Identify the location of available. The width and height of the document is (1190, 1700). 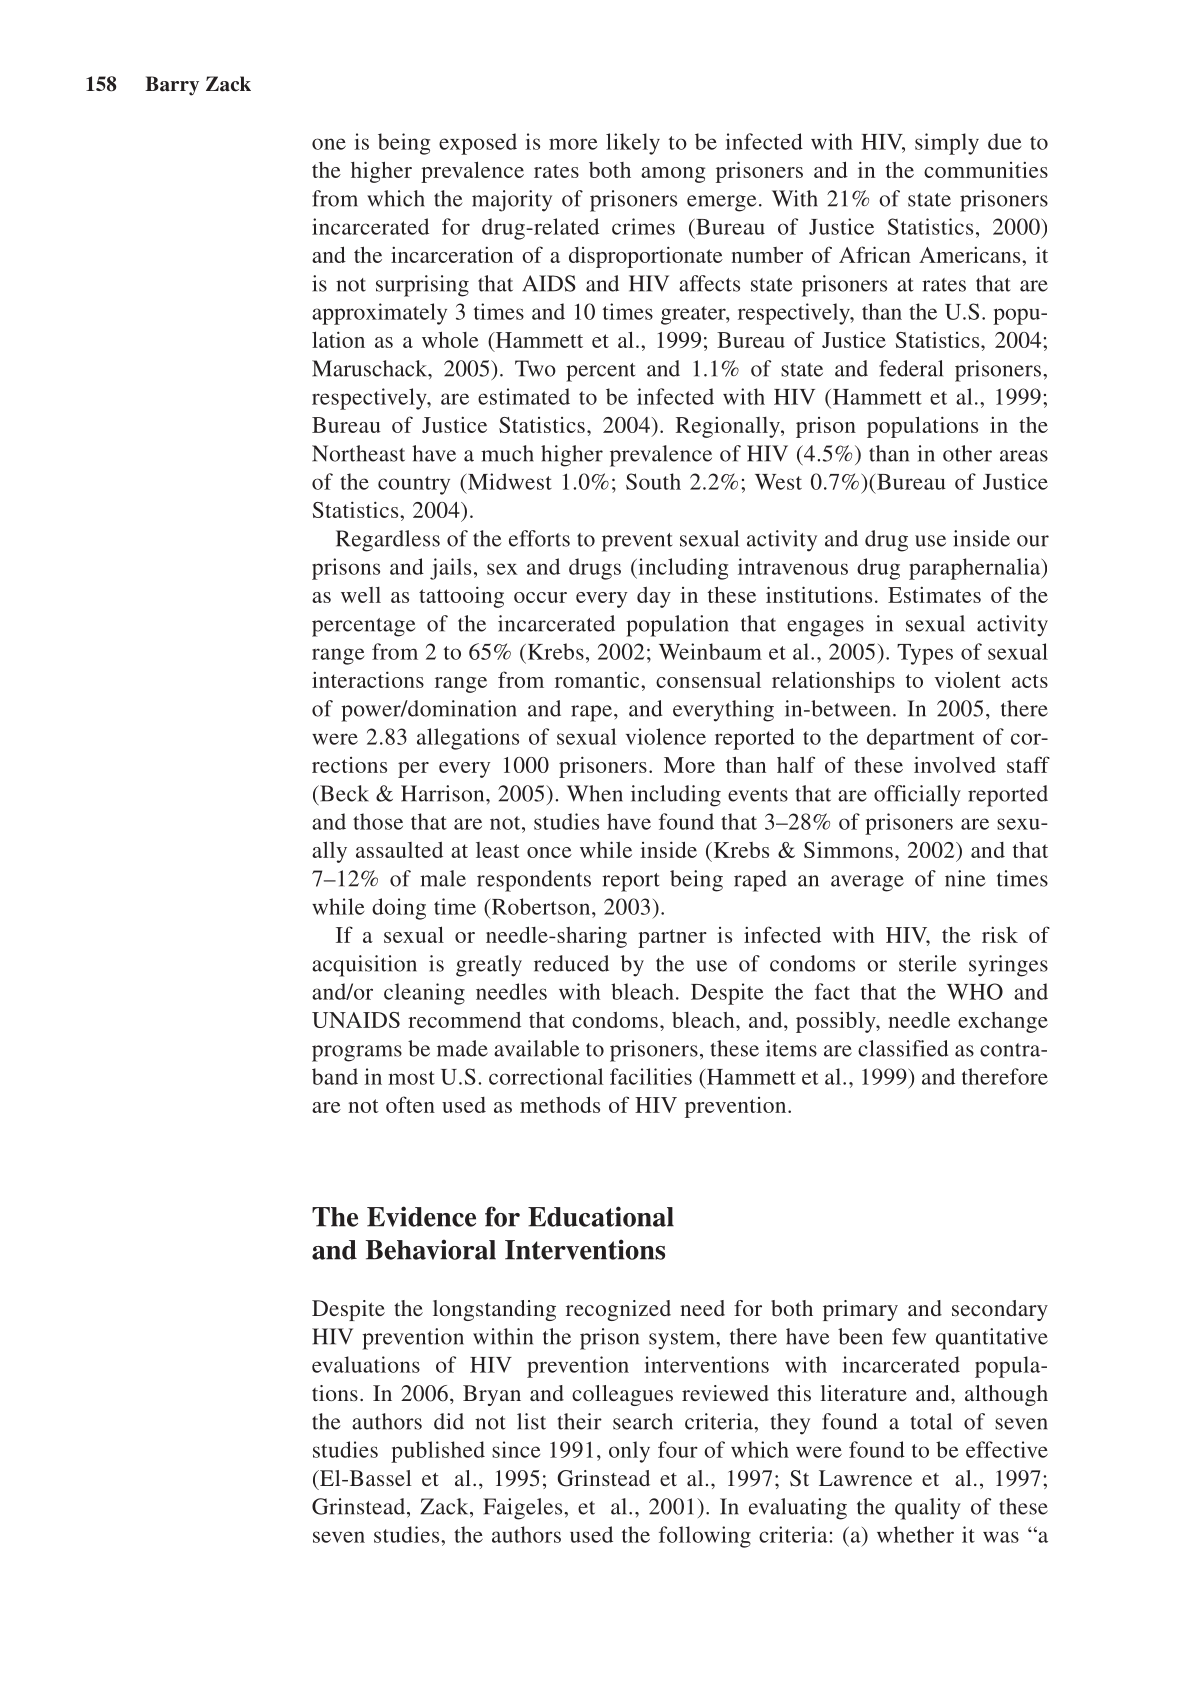
(537, 1048).
